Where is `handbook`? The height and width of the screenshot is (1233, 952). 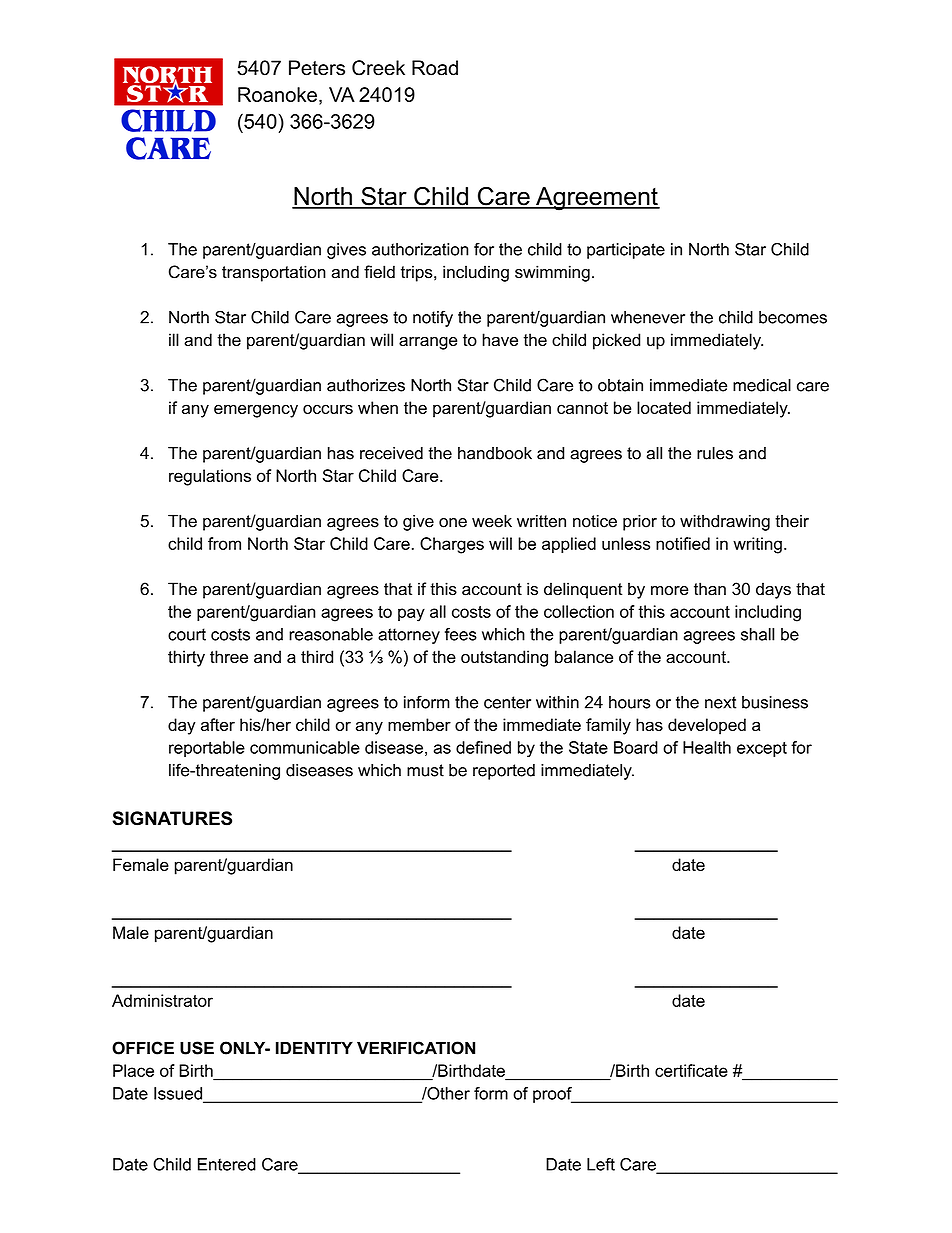
handbook is located at coordinates (495, 453).
